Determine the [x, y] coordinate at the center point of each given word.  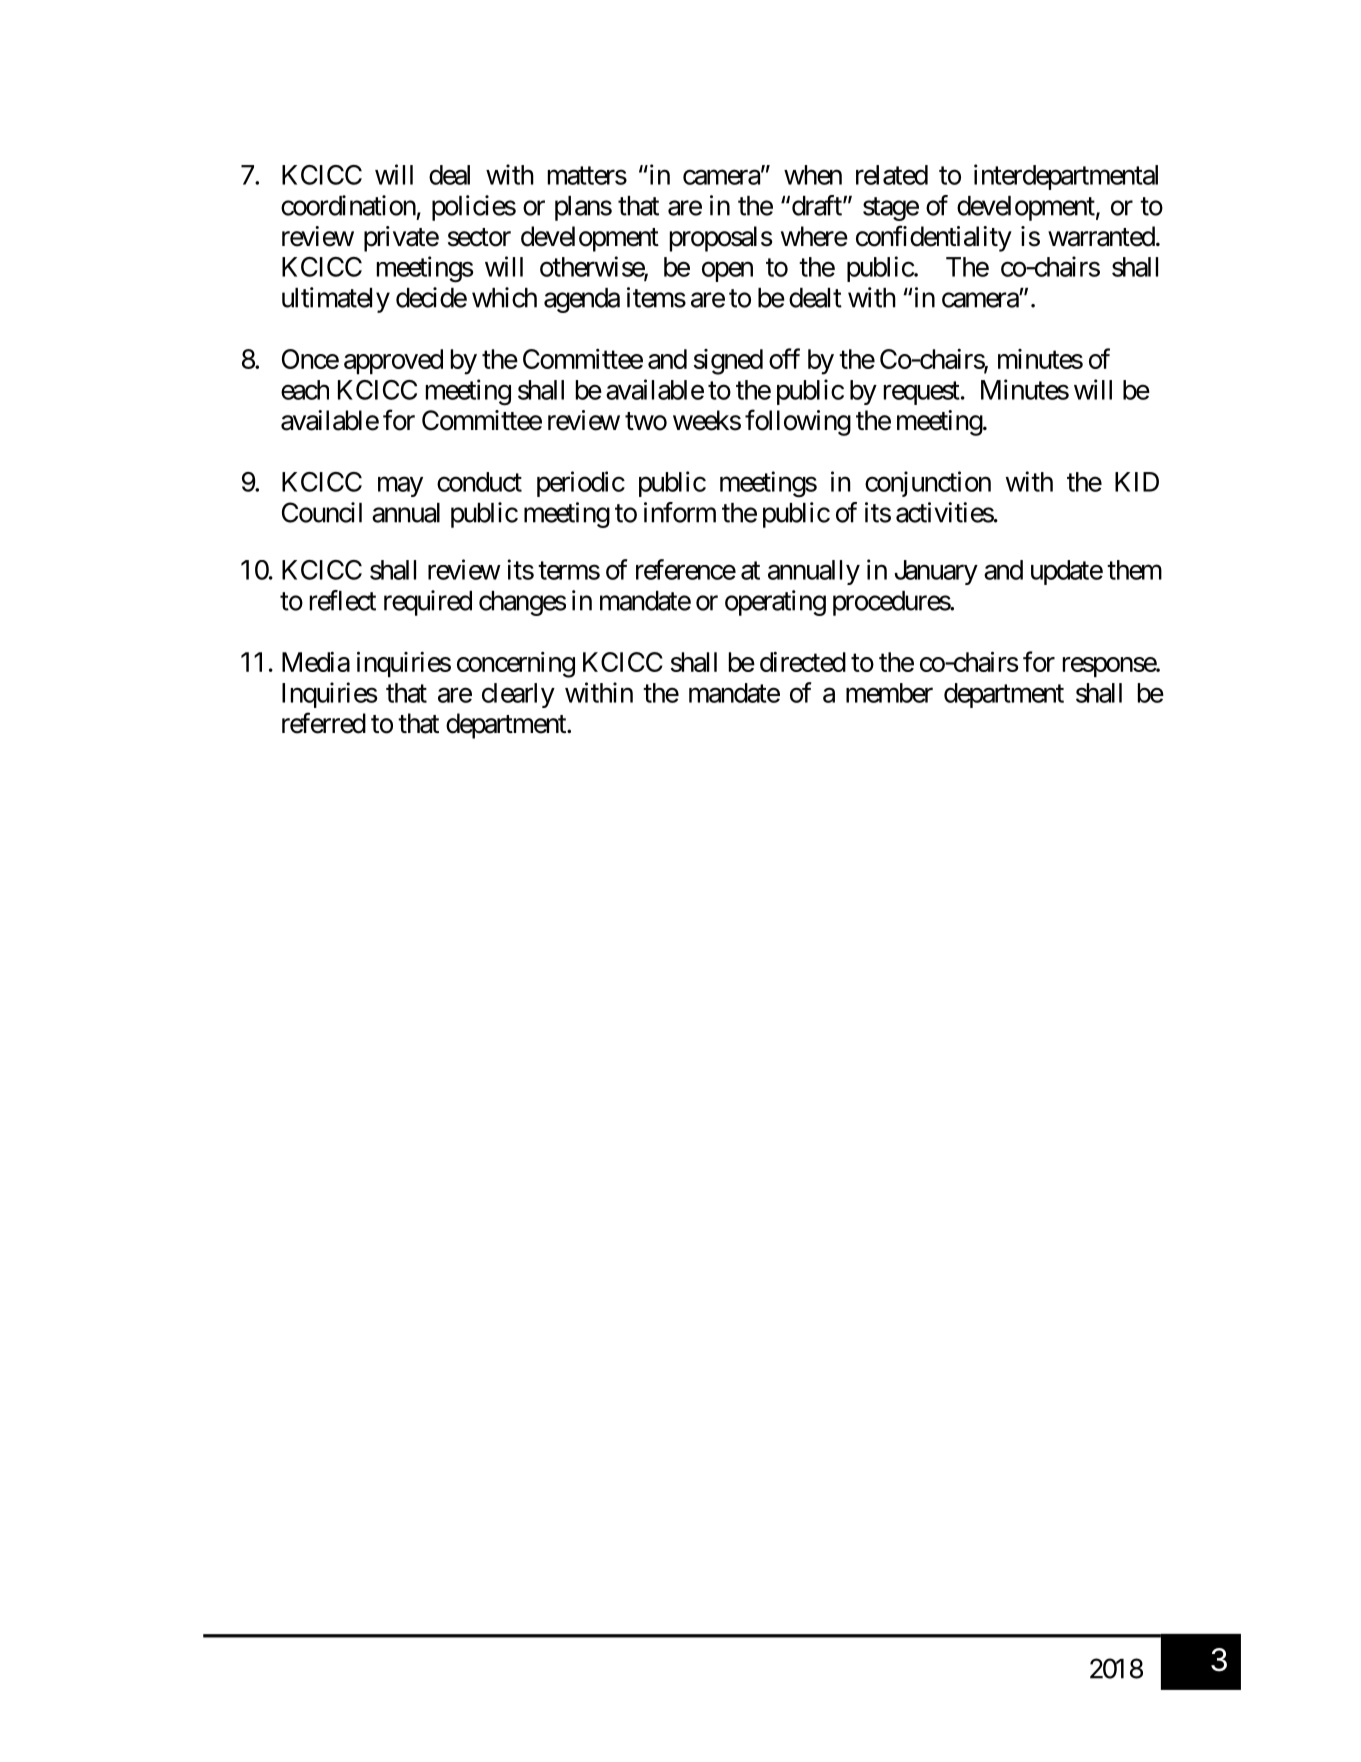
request [922, 393]
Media [316, 662]
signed [728, 362]
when [813, 175]
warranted [1101, 236]
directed [803, 662]
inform [680, 512]
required [428, 603]
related [892, 175]
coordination [348, 205]
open [727, 272]
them [1134, 570]
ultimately [336, 300]
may [400, 487]
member [889, 693]
